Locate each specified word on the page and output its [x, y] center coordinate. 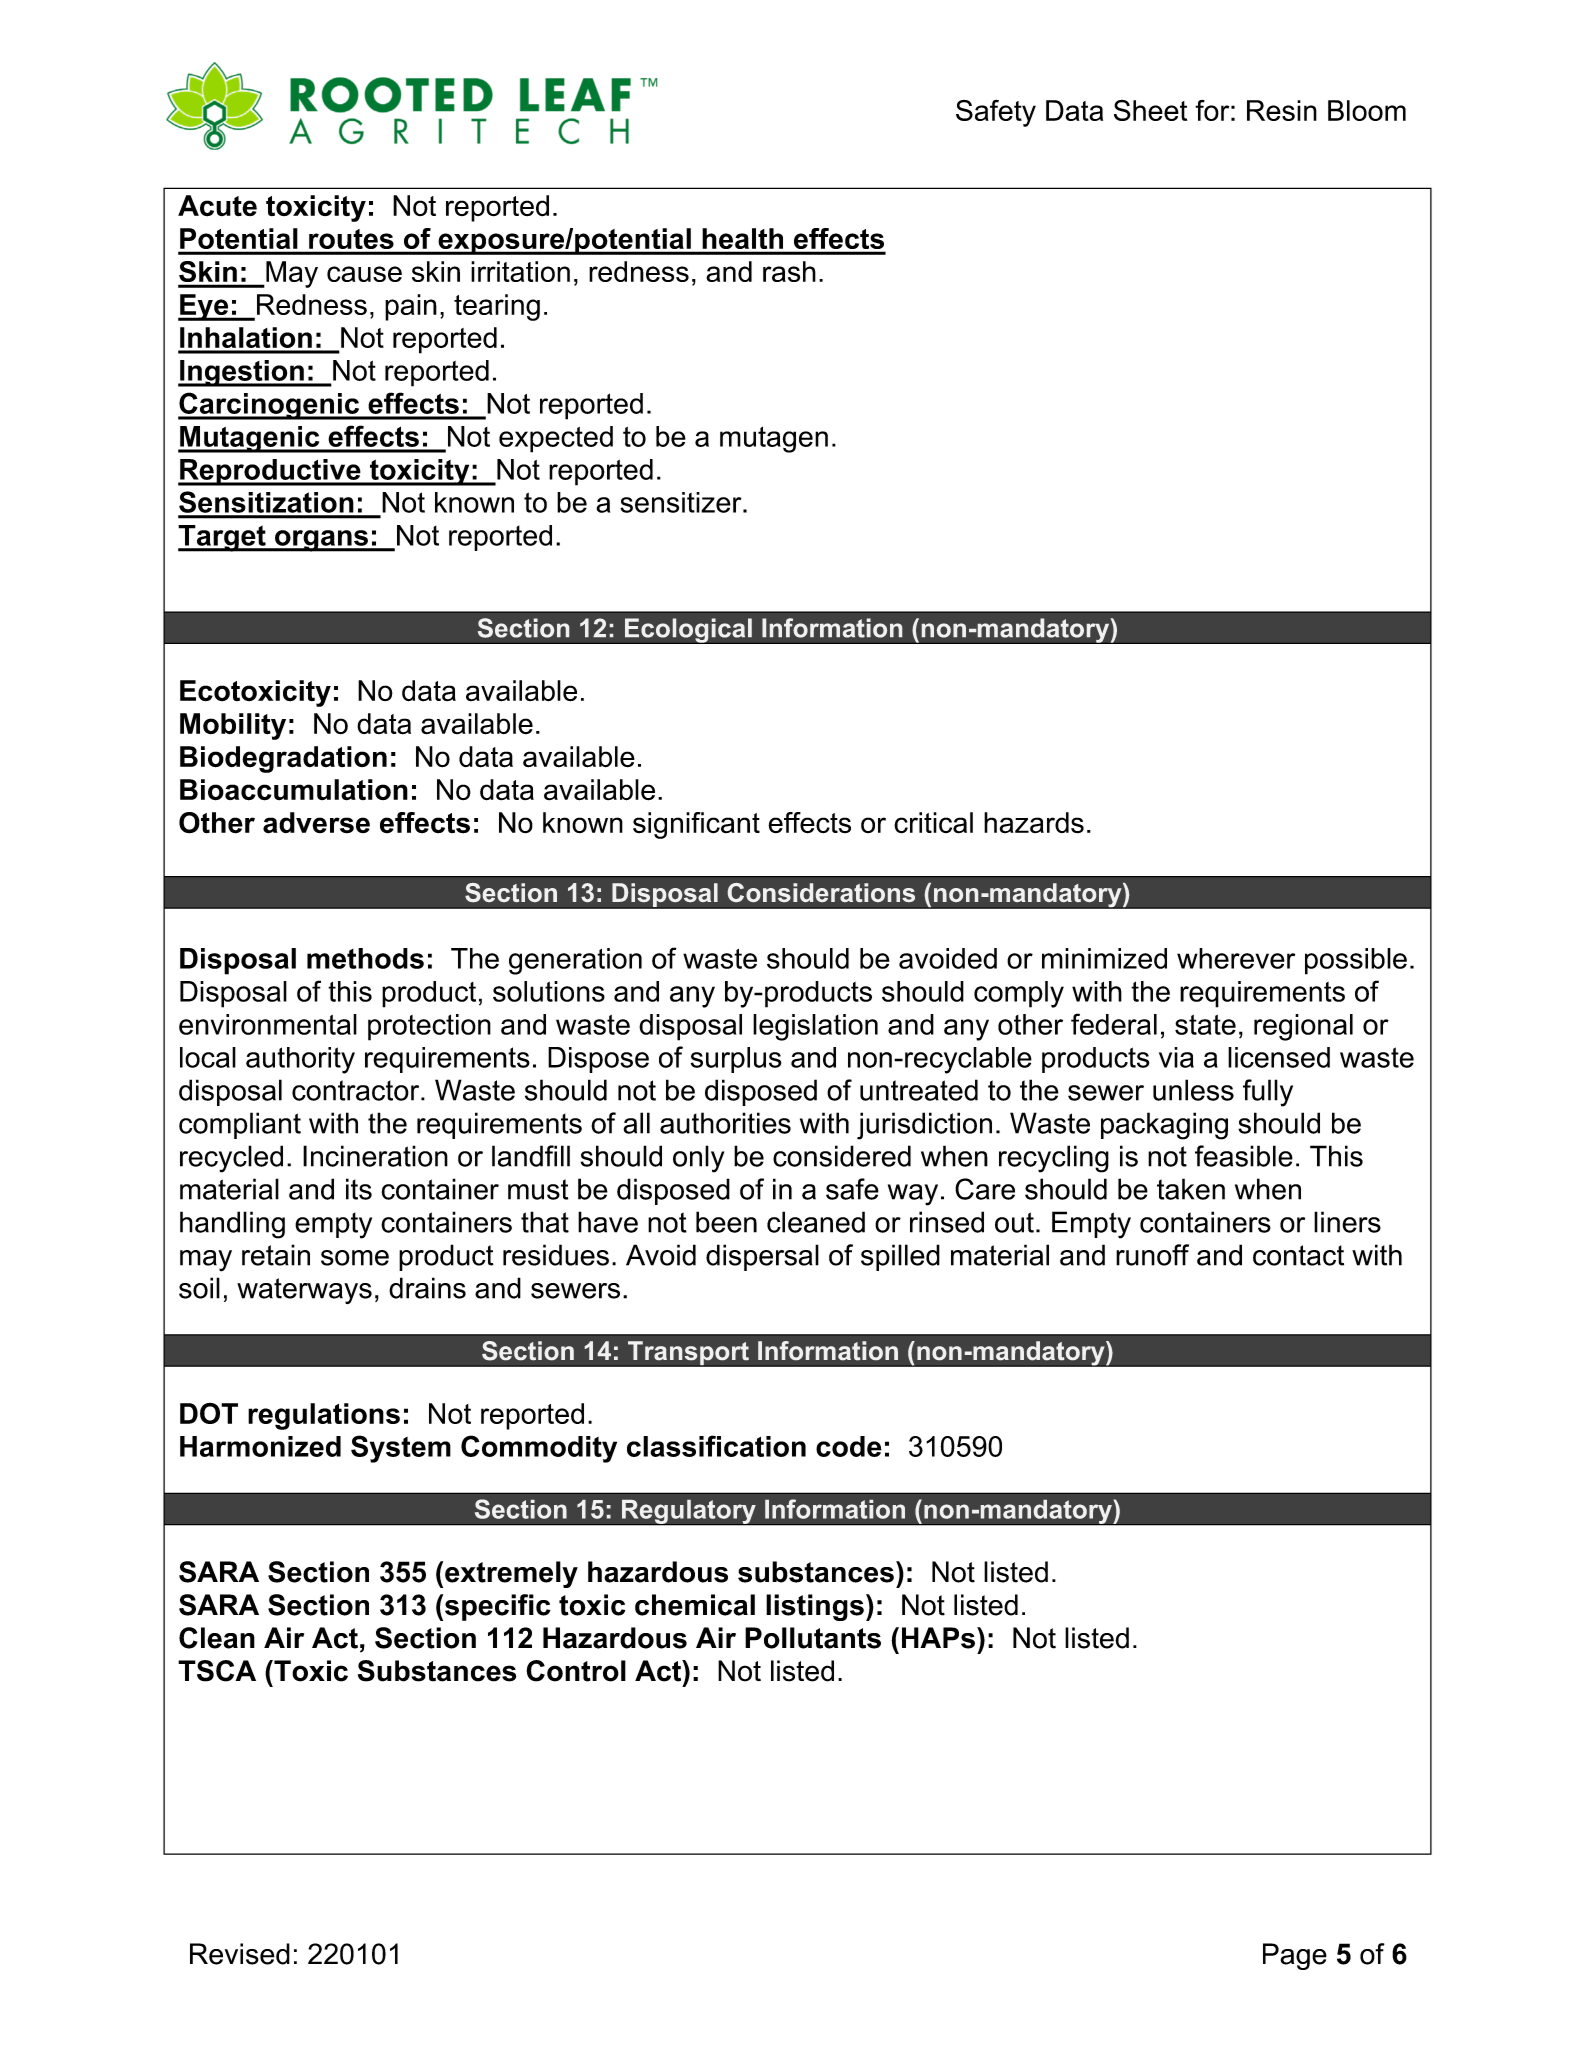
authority [300, 1060]
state [1205, 1024]
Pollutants [813, 1638]
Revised [240, 1954]
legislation [815, 1027]
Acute [217, 206]
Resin [1282, 110]
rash [789, 271]
